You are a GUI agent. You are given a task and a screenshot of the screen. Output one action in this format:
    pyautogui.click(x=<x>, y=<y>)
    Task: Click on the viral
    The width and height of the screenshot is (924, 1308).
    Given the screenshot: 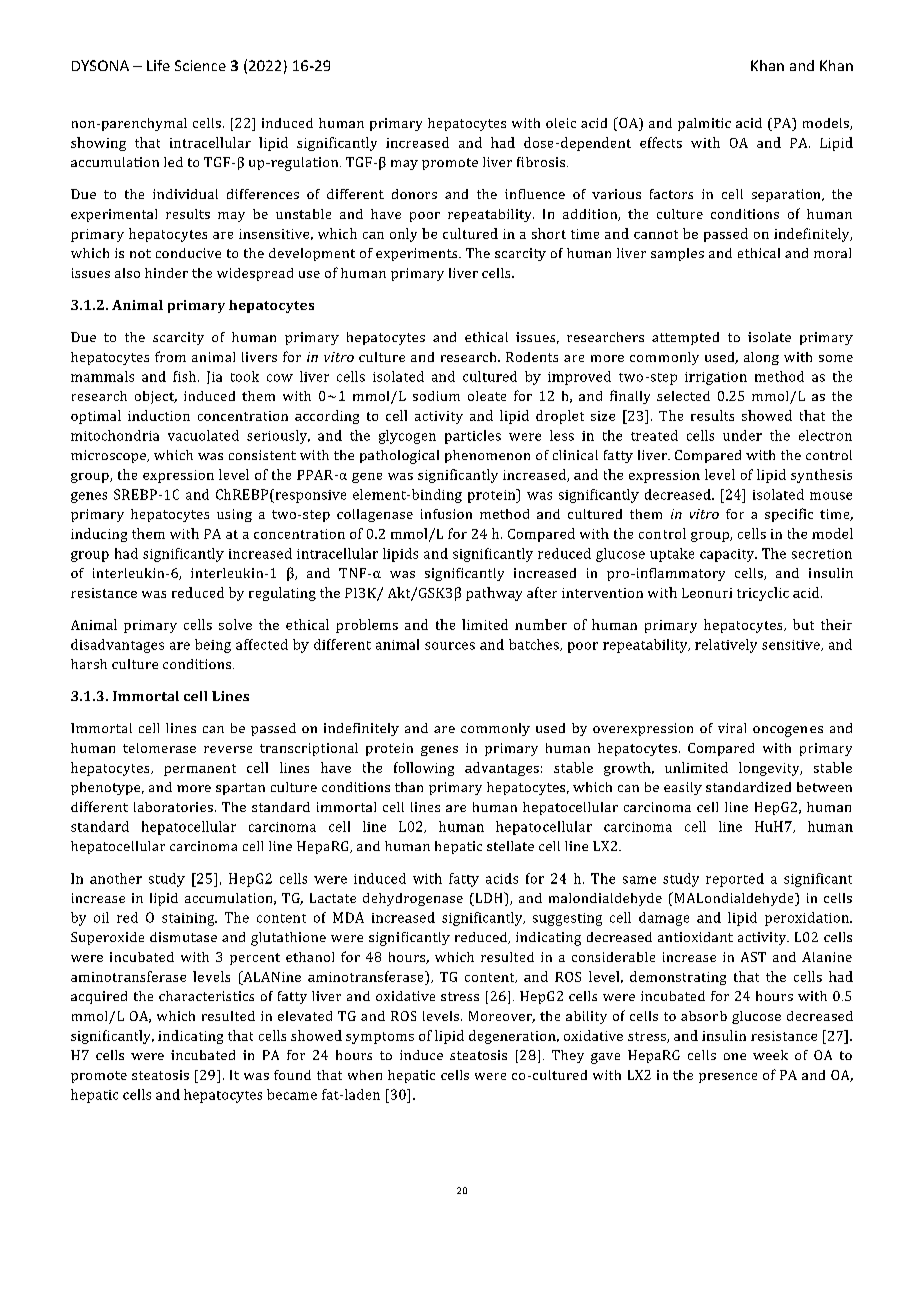 What is the action you would take?
    pyautogui.click(x=732, y=728)
